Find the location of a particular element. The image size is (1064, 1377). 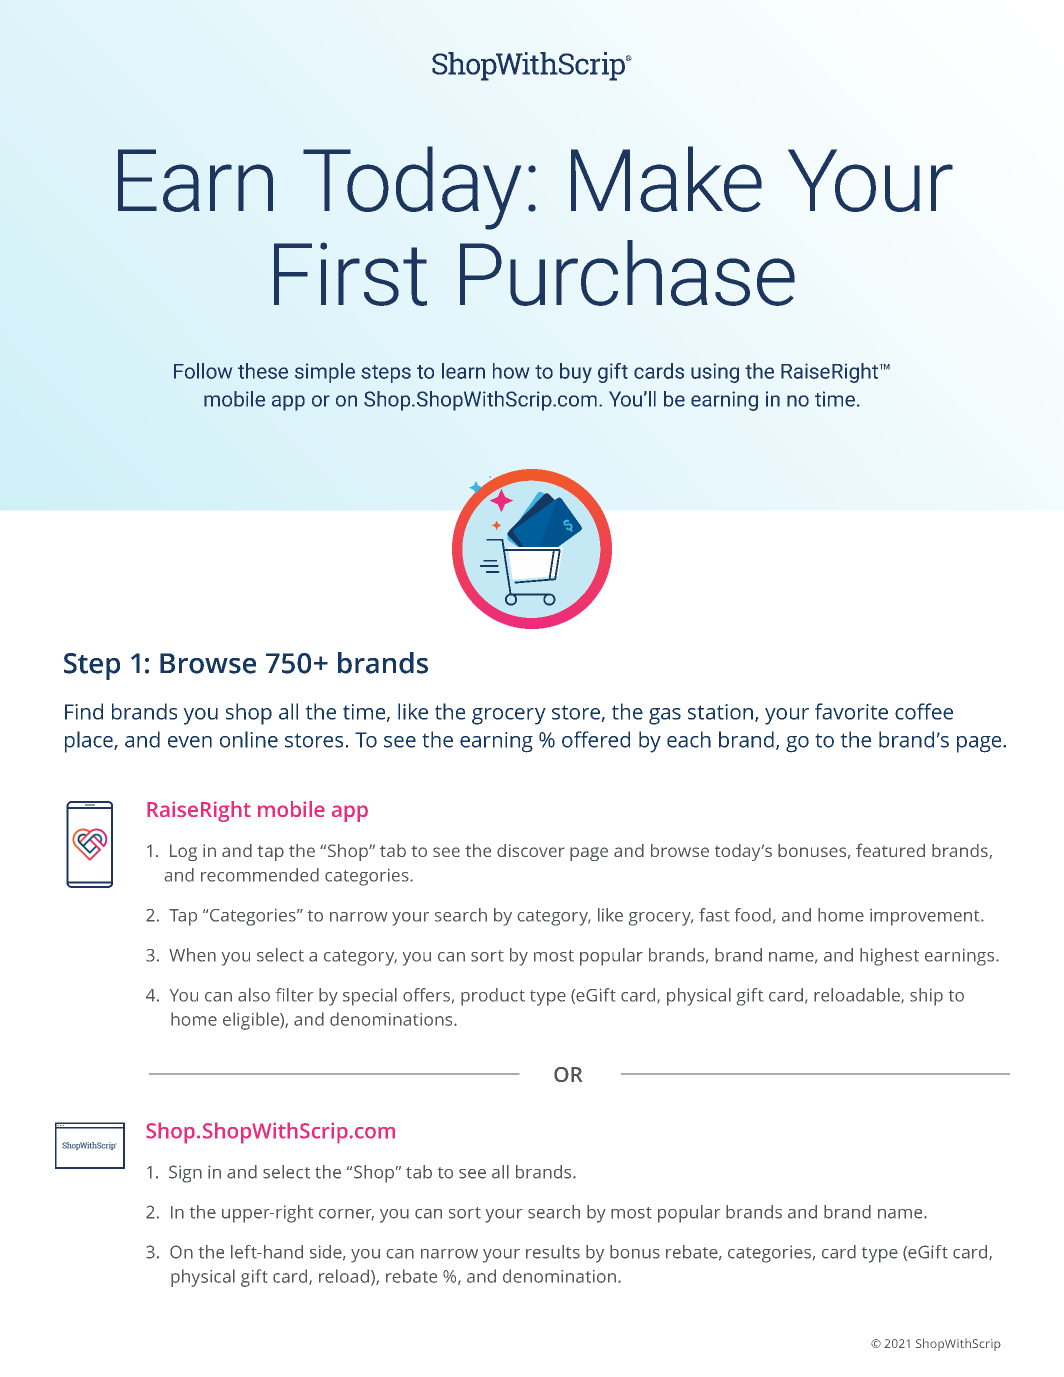

Make is located at coordinates (666, 179).
